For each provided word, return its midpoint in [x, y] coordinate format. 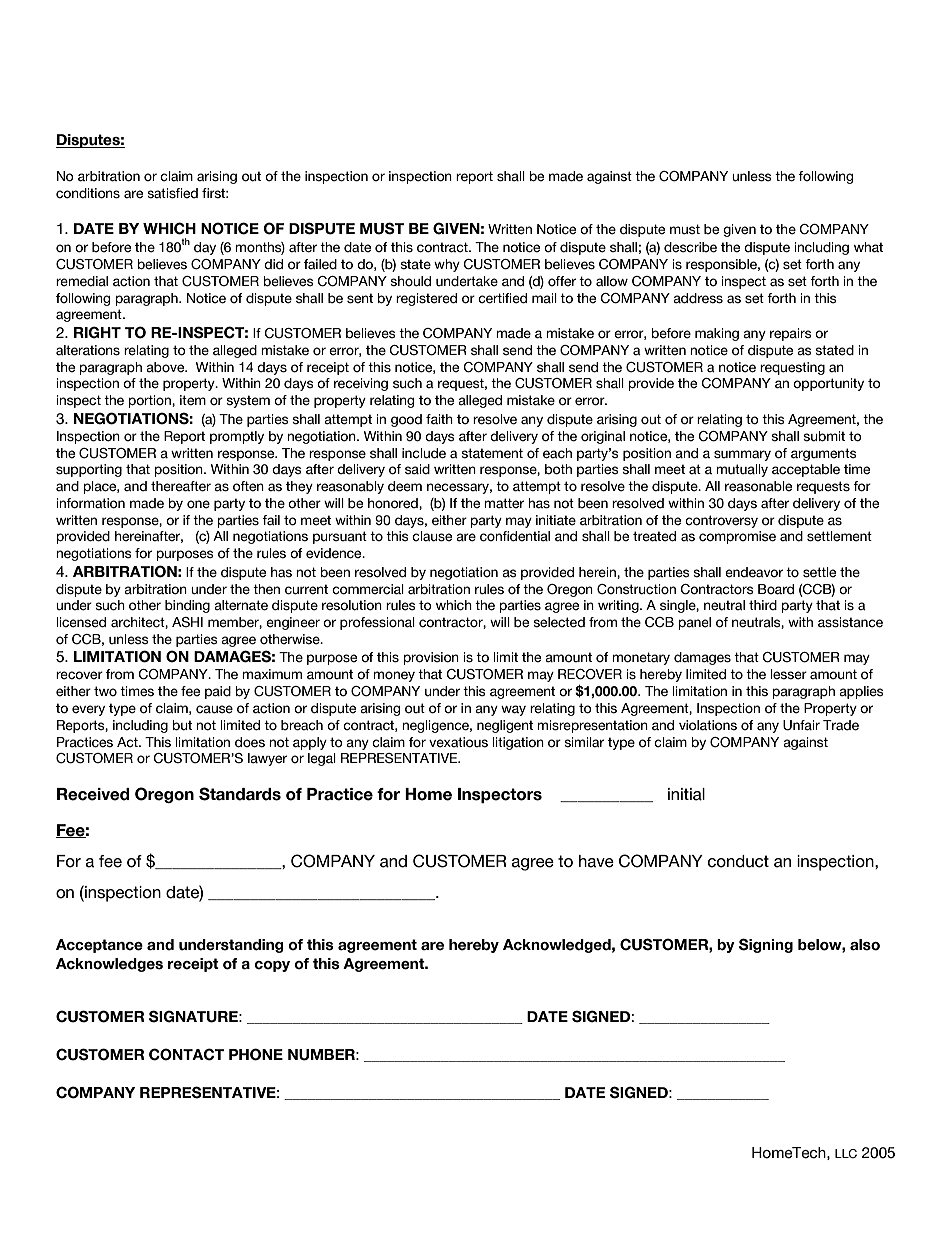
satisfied [172, 193]
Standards [240, 794]
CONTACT [186, 1054]
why [447, 265]
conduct [738, 861]
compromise [737, 537]
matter [504, 503]
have [596, 861]
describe [690, 247]
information [91, 503]
